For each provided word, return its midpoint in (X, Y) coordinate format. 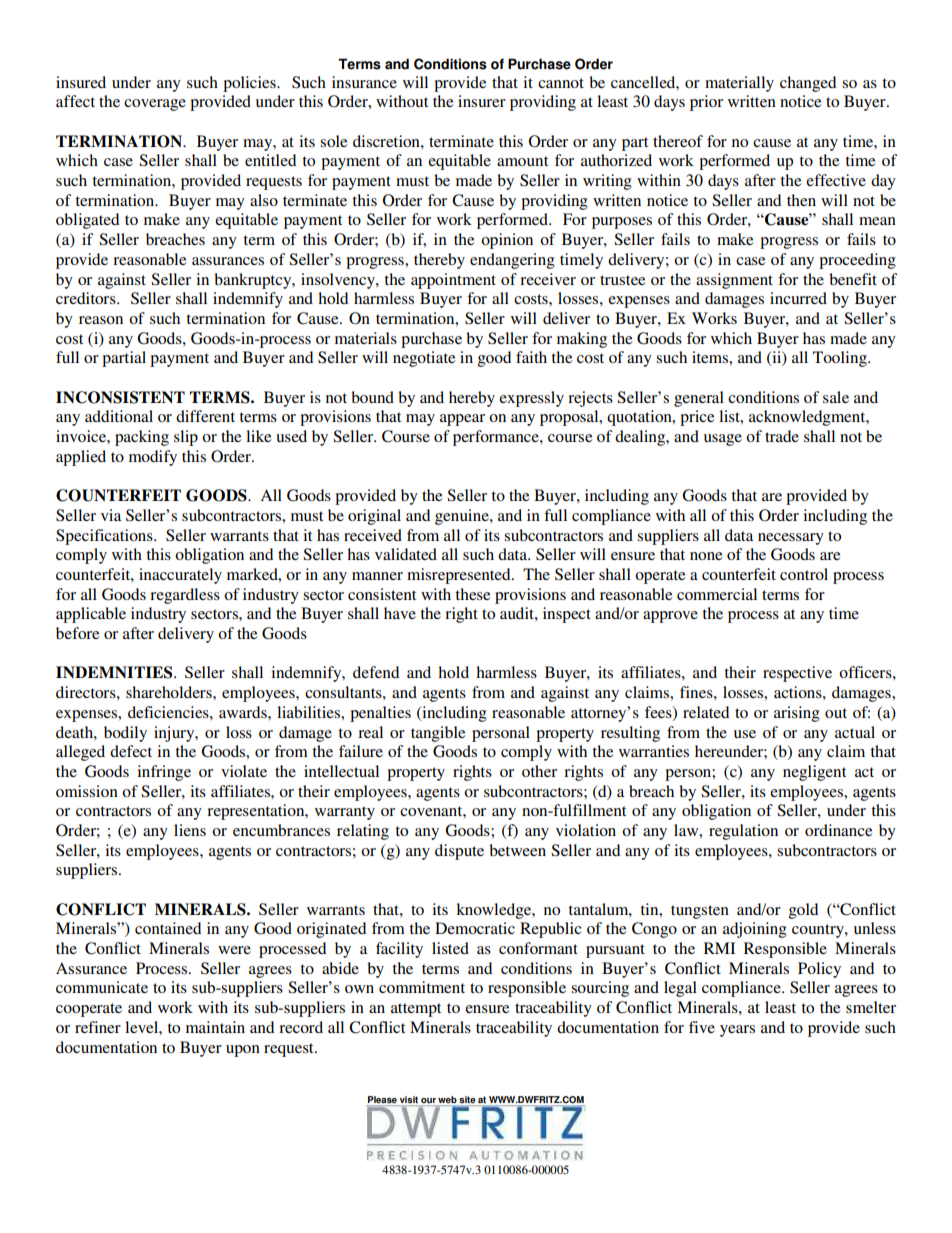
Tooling (841, 359)
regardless (185, 596)
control (804, 574)
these (473, 594)
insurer (482, 101)
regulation (743, 832)
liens (190, 830)
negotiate (424, 359)
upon (243, 1051)
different (205, 416)
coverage (155, 105)
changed (808, 84)
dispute (459, 852)
